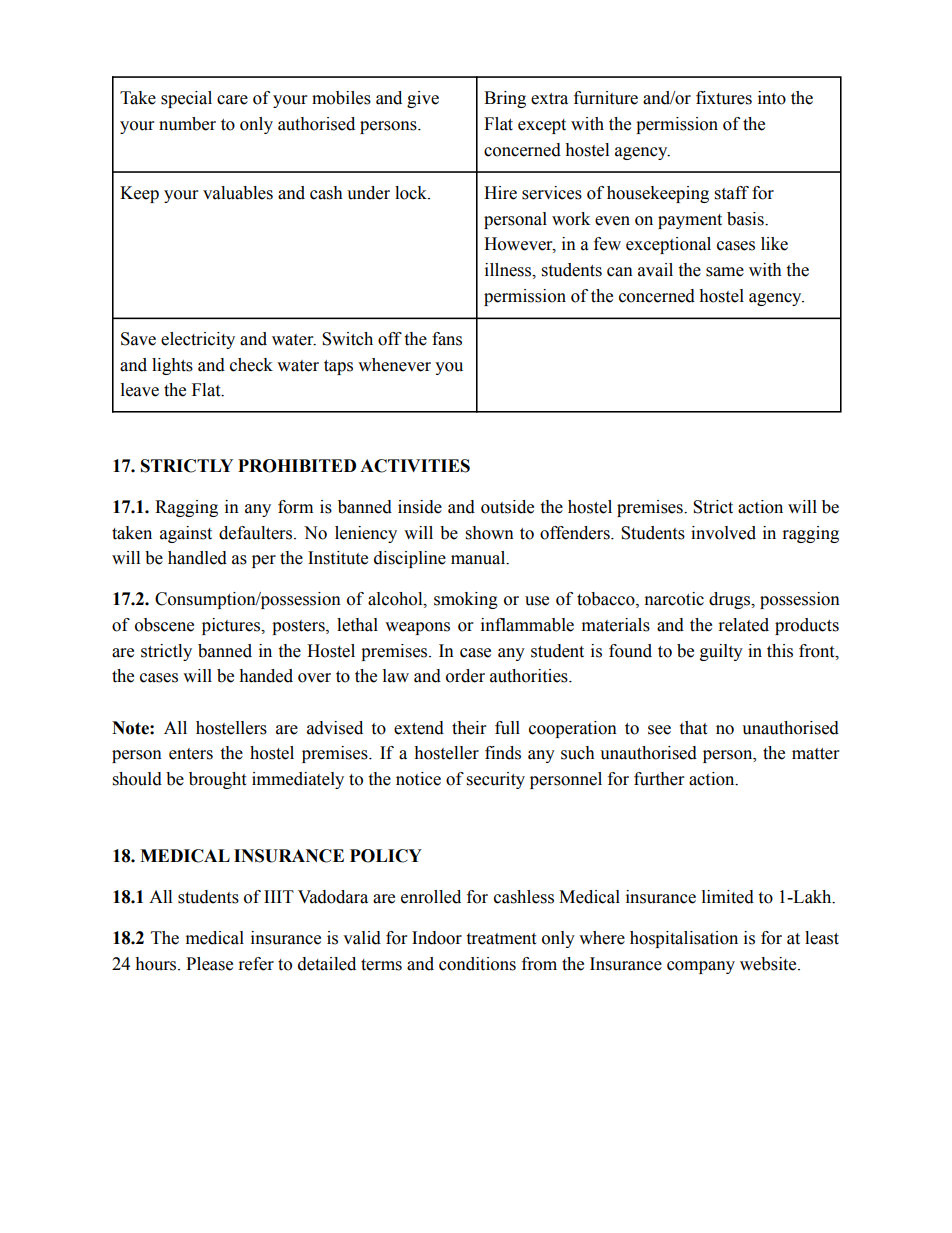 The image size is (952, 1233). What do you see at coordinates (186, 534) in the screenshot?
I see `against` at bounding box center [186, 534].
